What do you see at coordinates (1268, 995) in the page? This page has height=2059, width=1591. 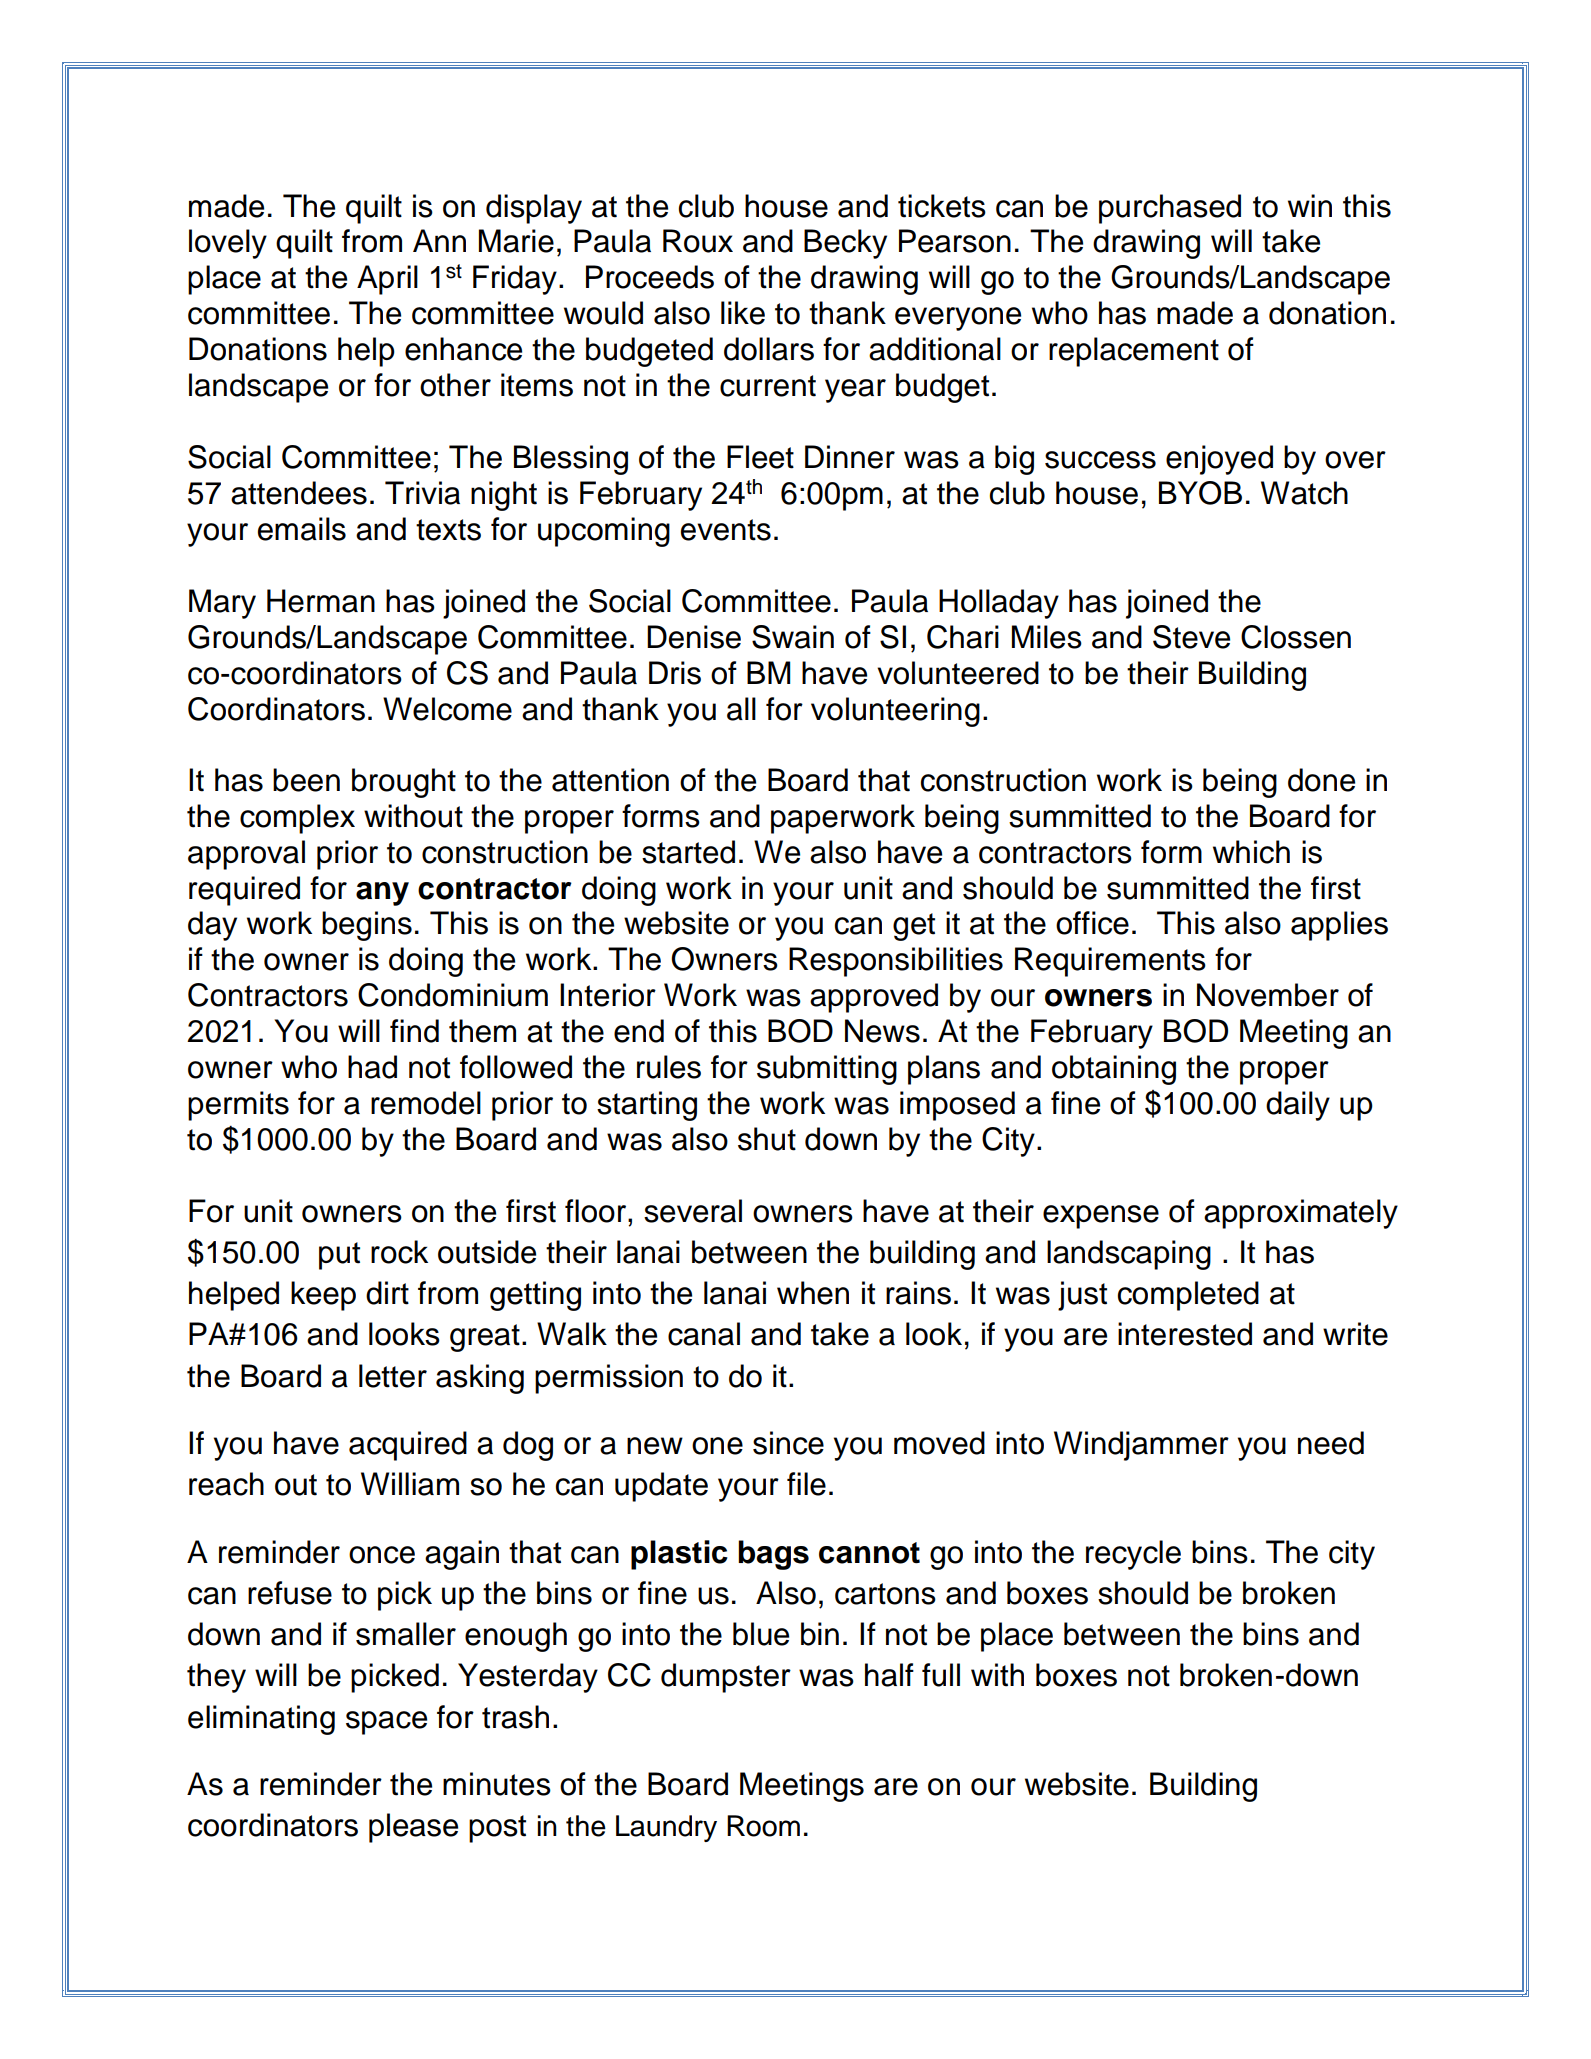 I see `November` at bounding box center [1268, 995].
